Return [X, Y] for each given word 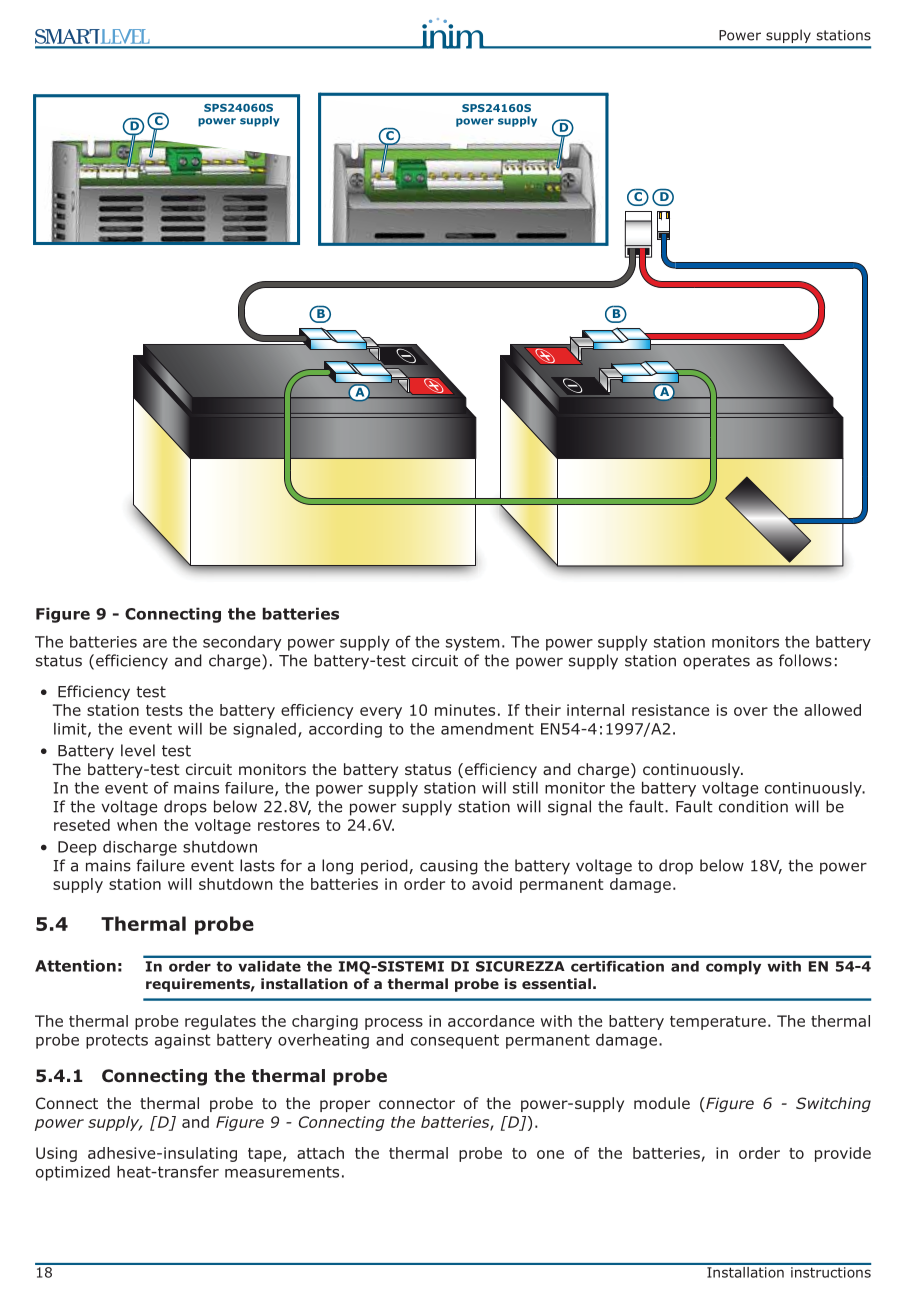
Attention [75, 965]
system [472, 643]
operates [716, 662]
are [155, 643]
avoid [492, 884]
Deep [77, 848]
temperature [718, 1023]
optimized [73, 1173]
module [662, 1103]
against [183, 1041]
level [138, 750]
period [385, 867]
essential [556, 983]
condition [753, 806]
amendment [487, 728]
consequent [455, 1041]
